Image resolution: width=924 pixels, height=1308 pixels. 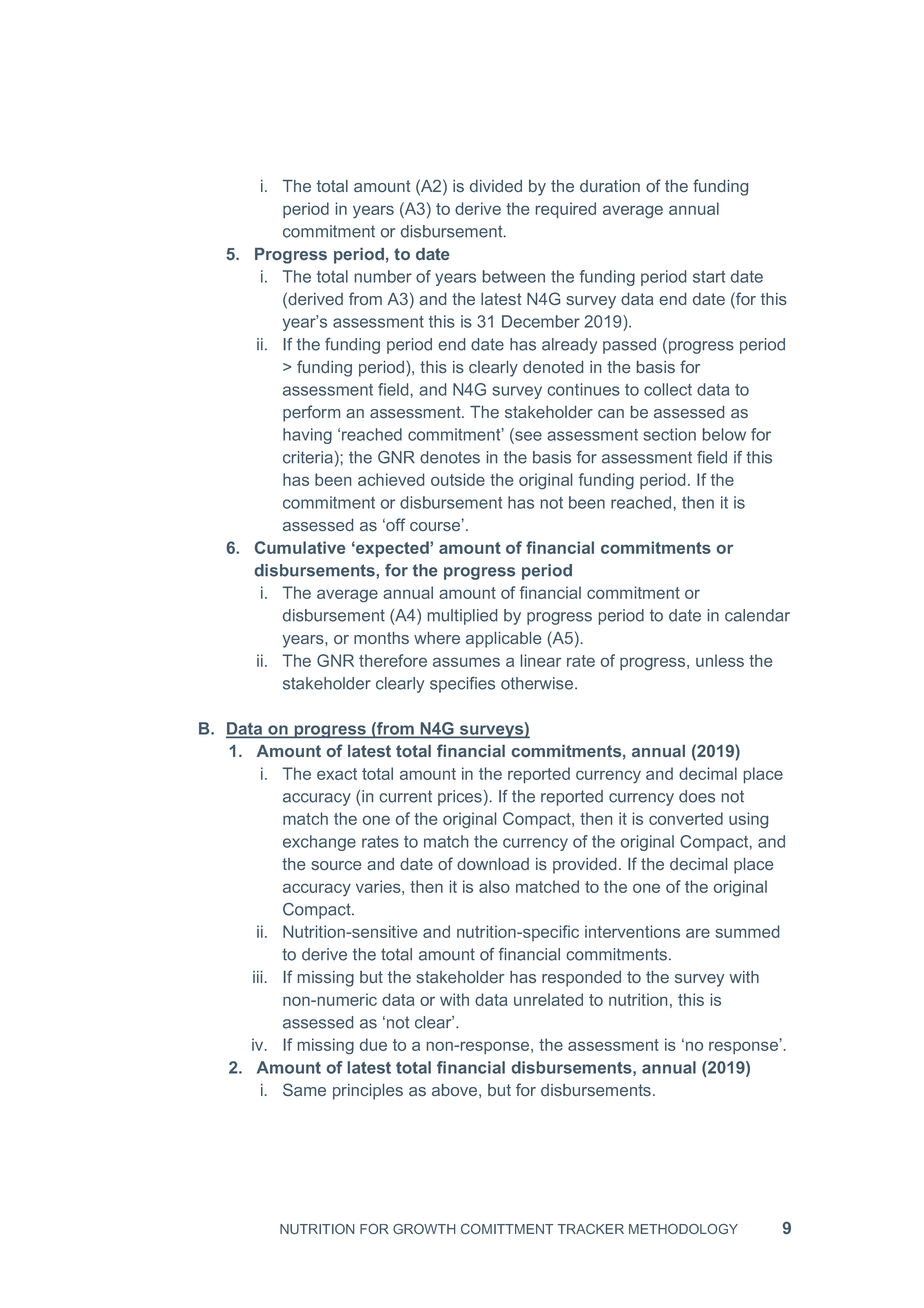 I want to click on converted, so click(x=686, y=818).
